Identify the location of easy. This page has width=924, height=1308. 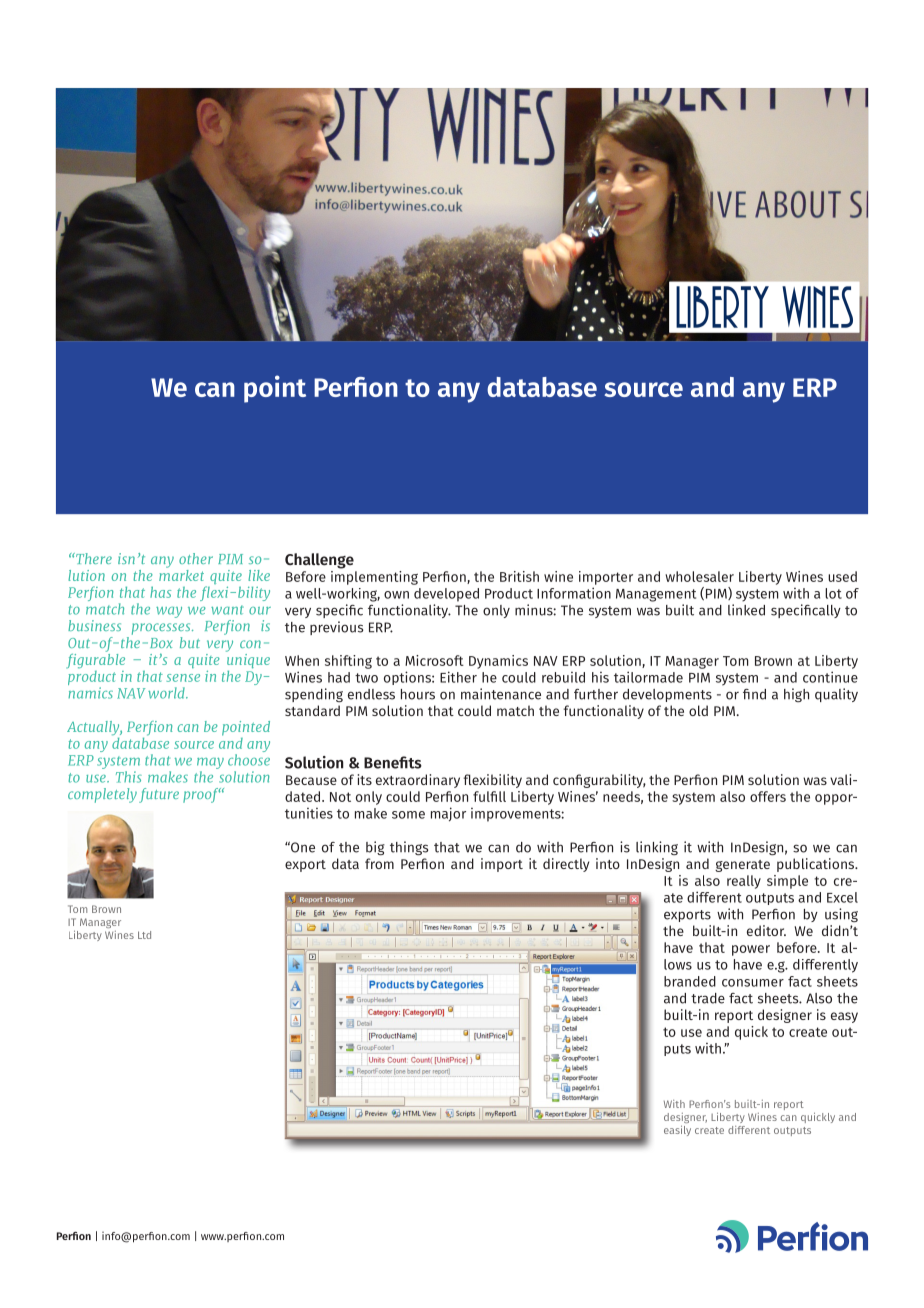
(844, 1017).
